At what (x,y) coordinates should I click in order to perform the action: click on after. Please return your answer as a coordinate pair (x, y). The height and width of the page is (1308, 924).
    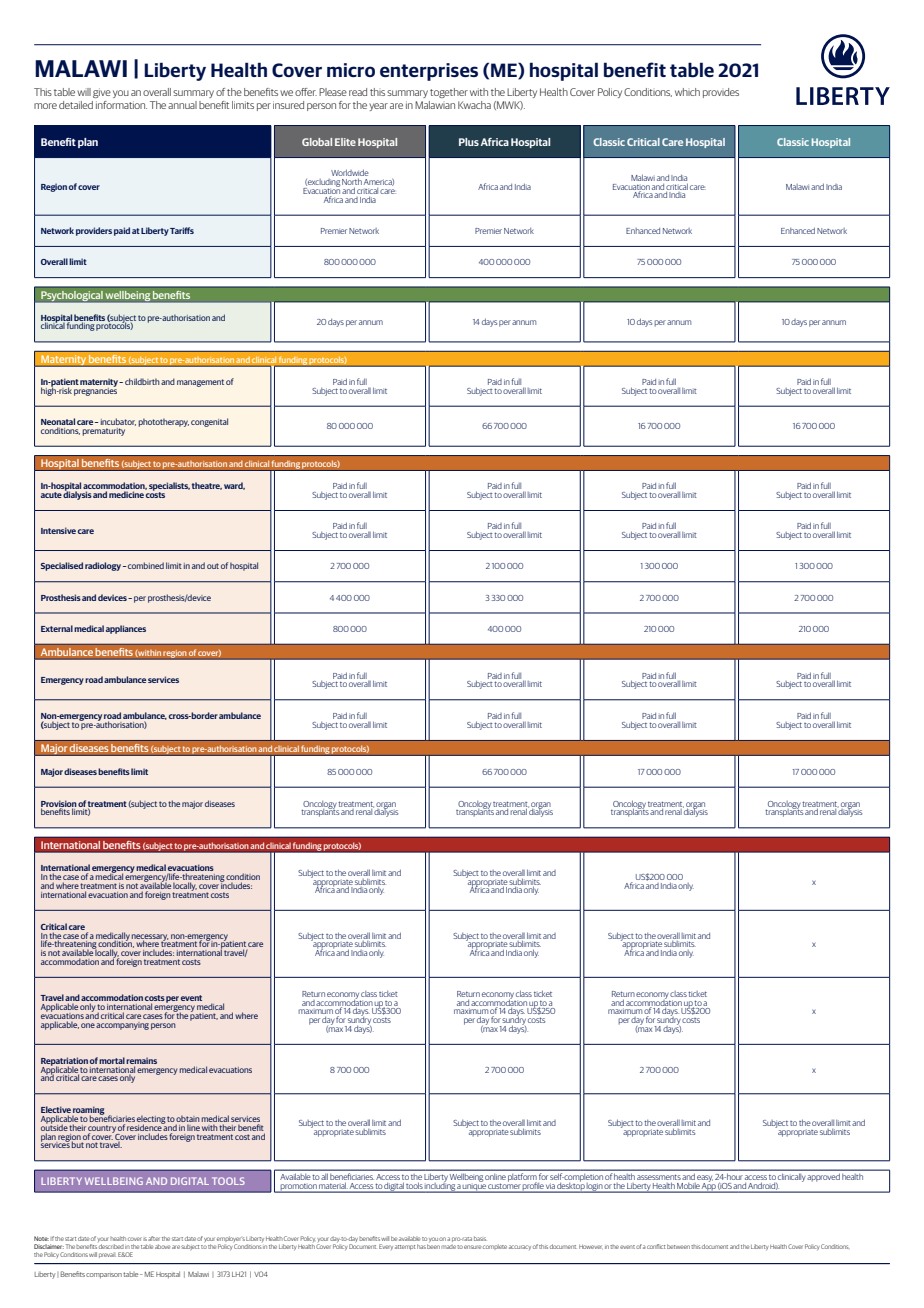
    Looking at the image, I should click on (154, 1238).
